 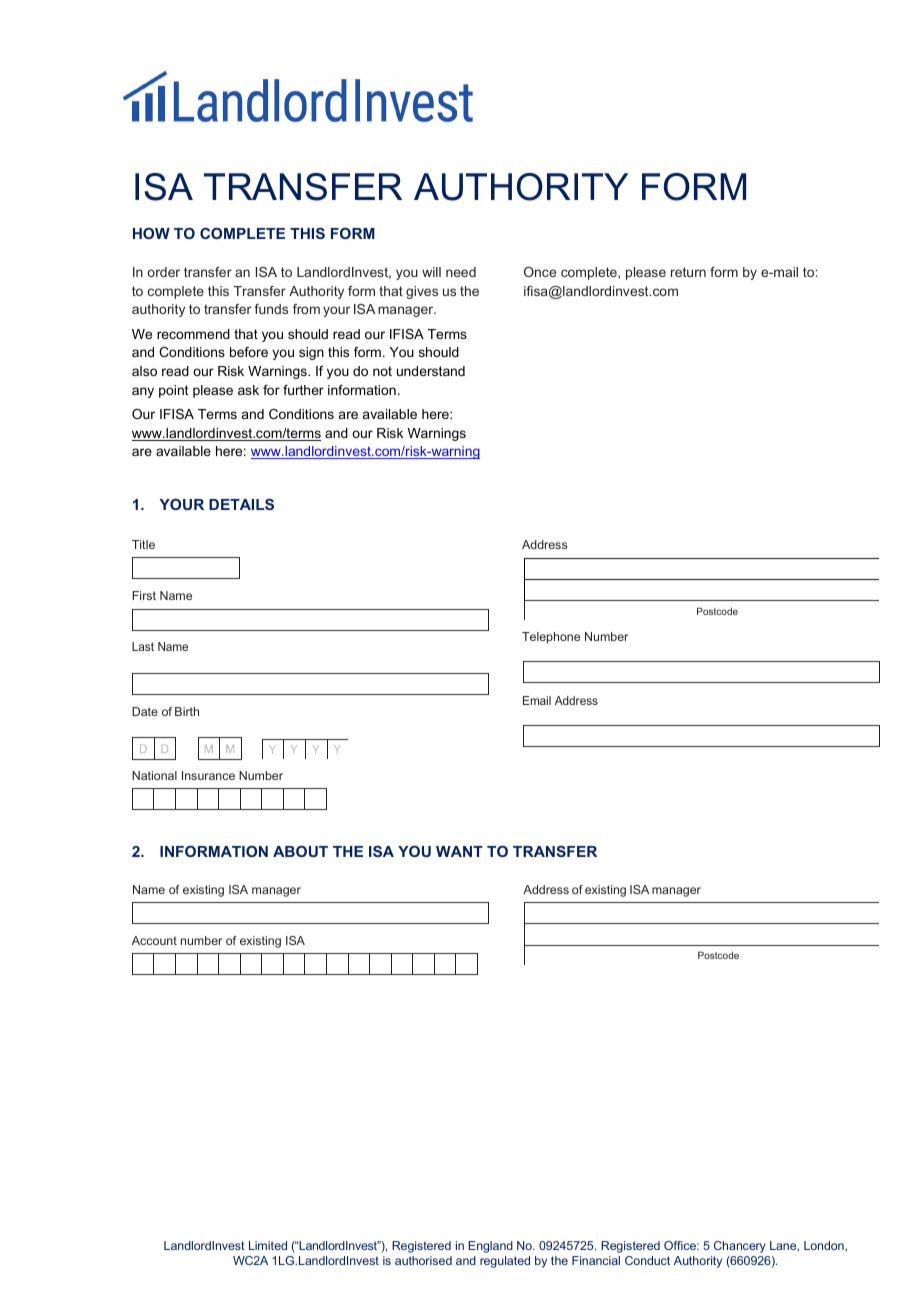 What do you see at coordinates (241, 504) in the image?
I see `DETAILS` at bounding box center [241, 504].
